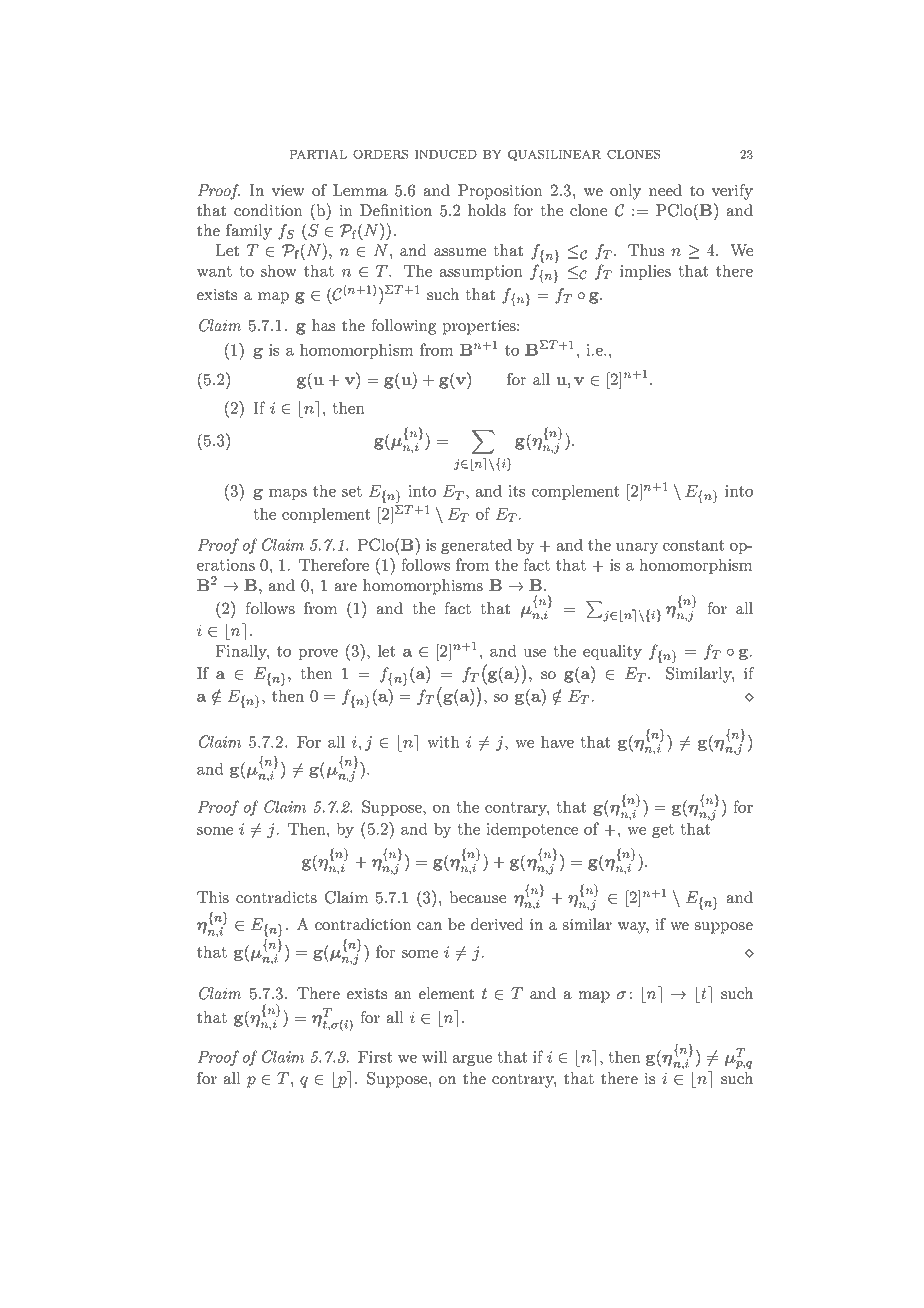  I want to click on Proposition, so click(500, 192).
